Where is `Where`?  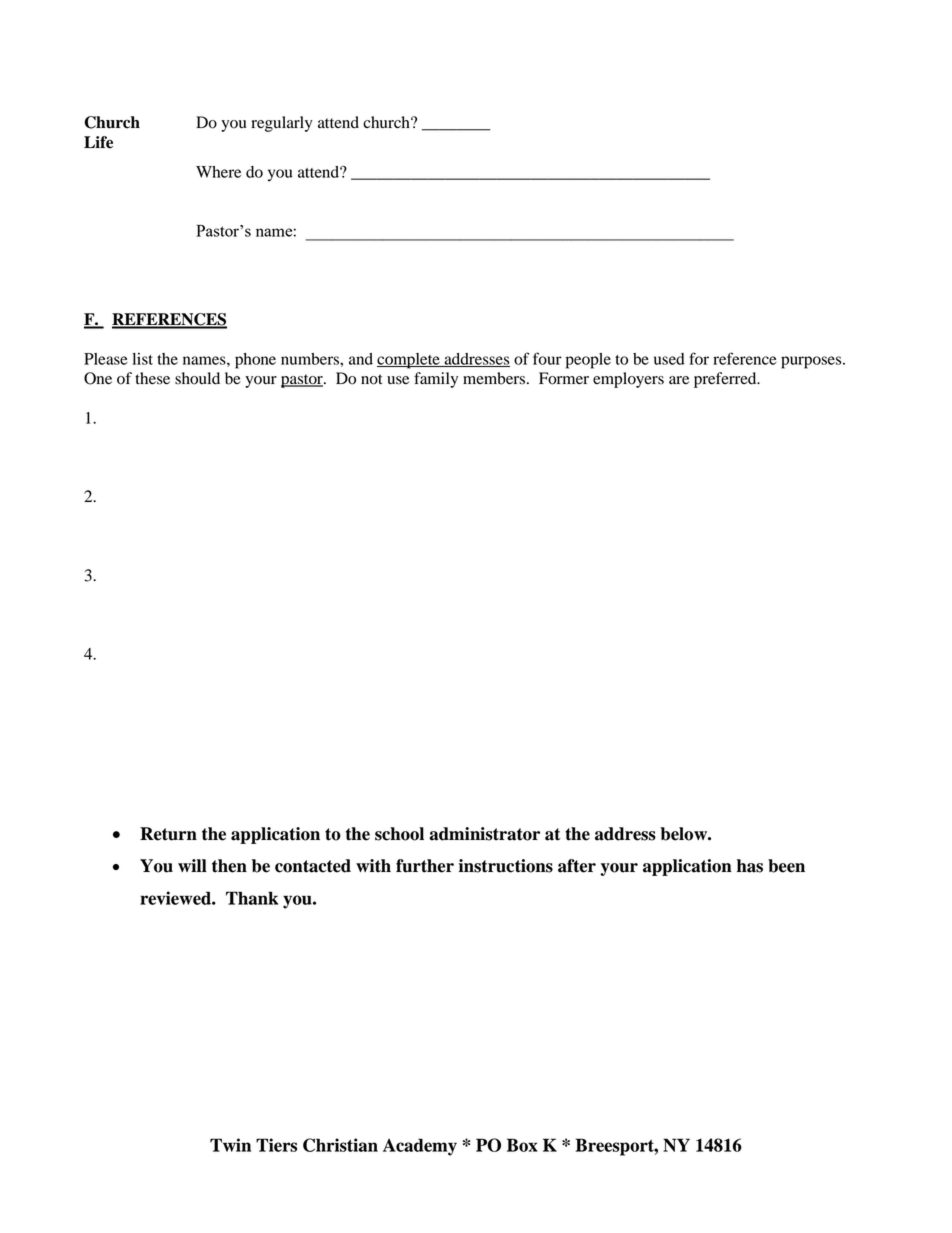
Where is located at coordinates (218, 172).
